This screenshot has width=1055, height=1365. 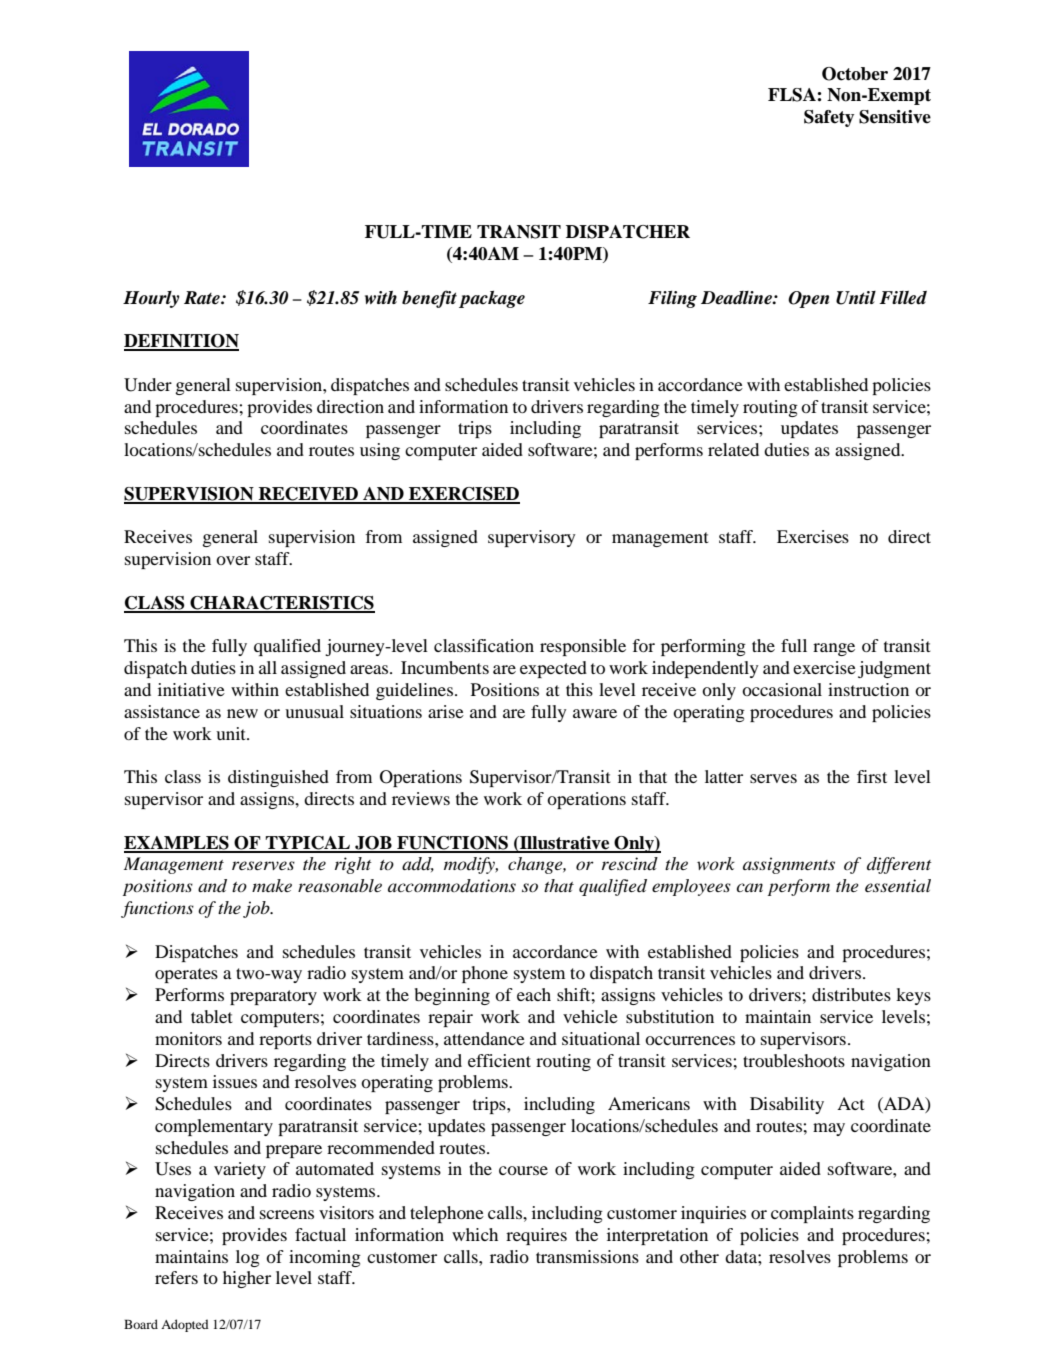 What do you see at coordinates (733, 449) in the screenshot?
I see `related` at bounding box center [733, 449].
